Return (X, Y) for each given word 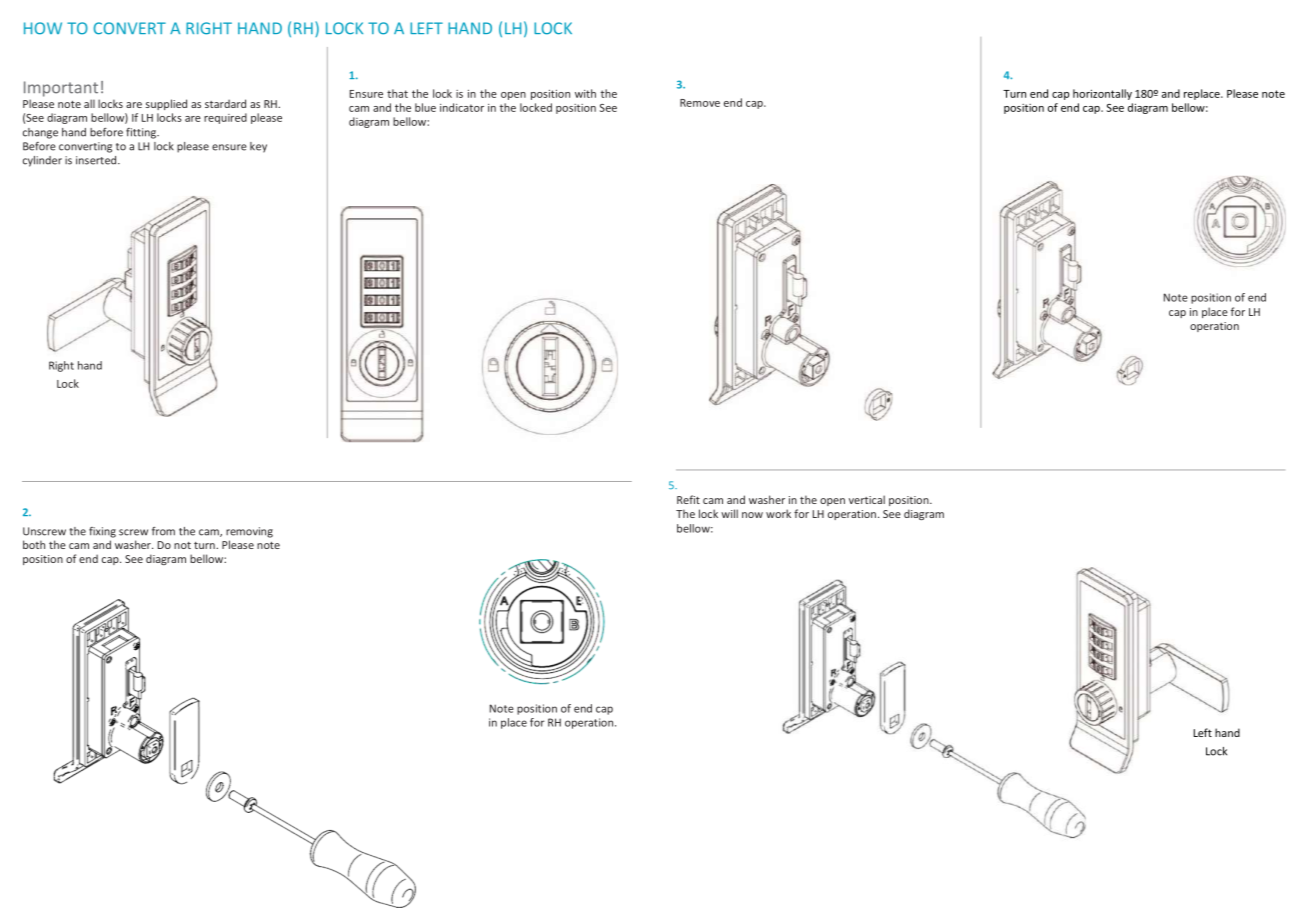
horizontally (1102, 94)
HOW (43, 28)
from (163, 531)
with (585, 93)
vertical (867, 499)
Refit (688, 499)
